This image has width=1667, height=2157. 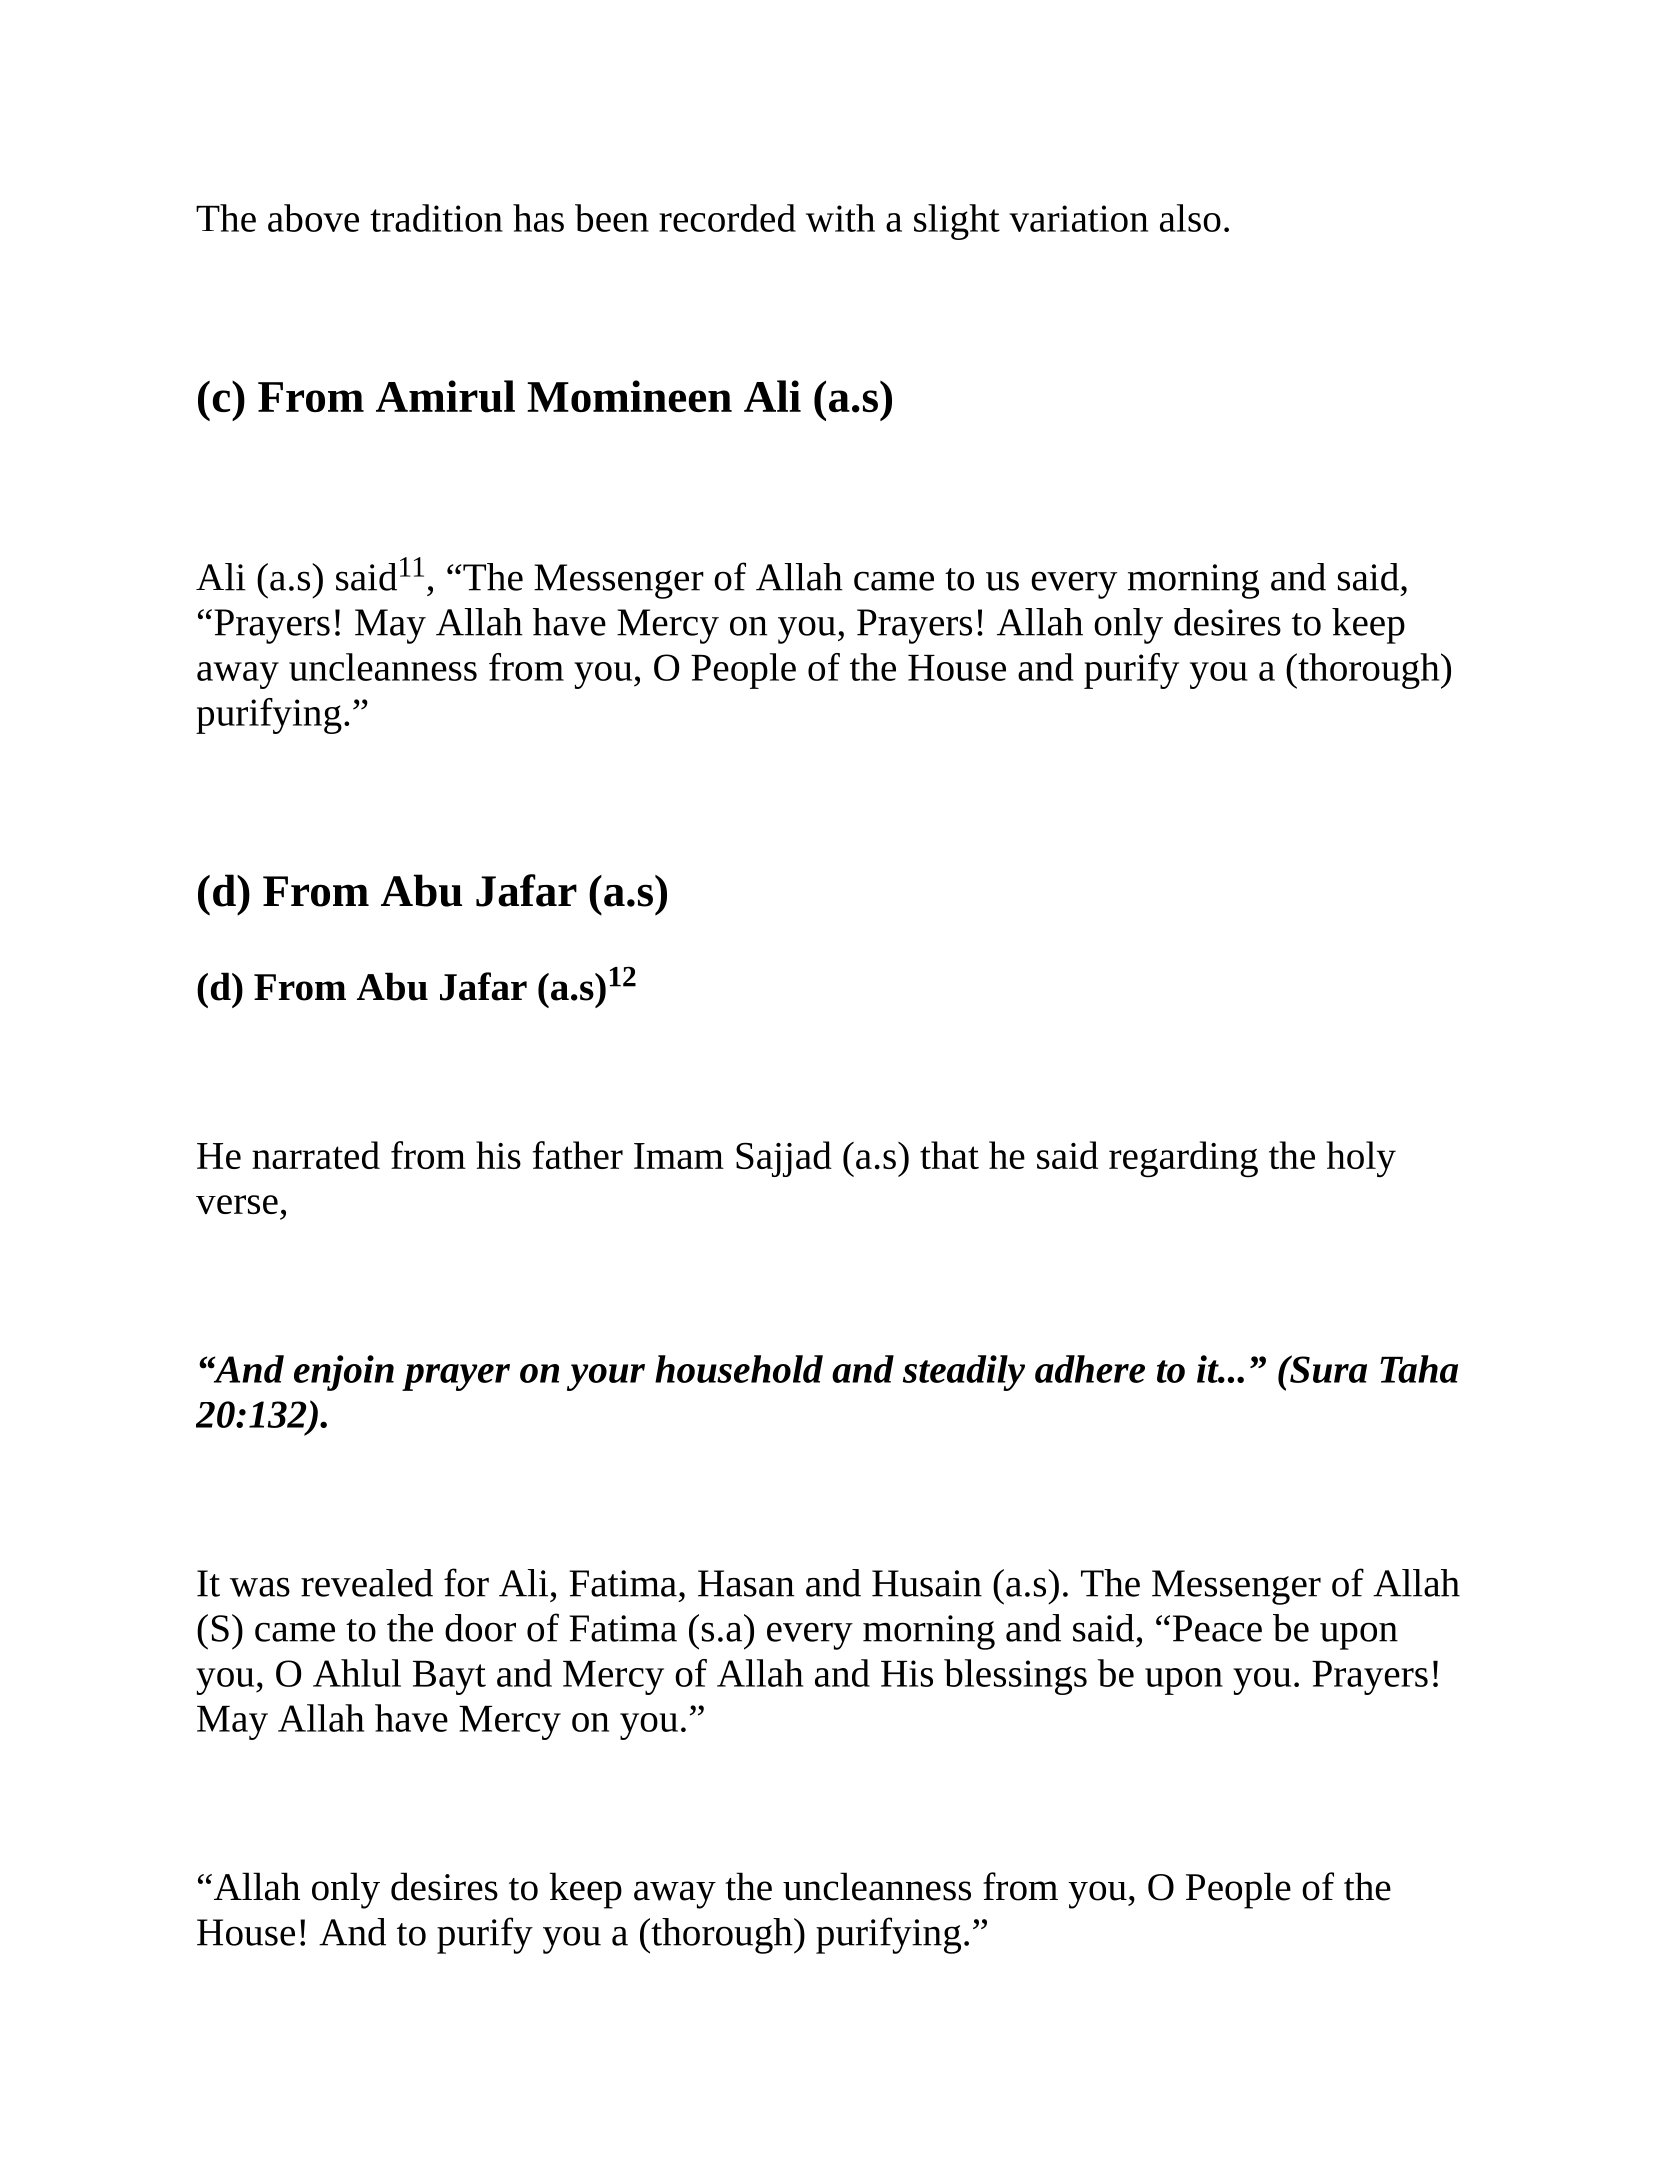 I want to click on also, so click(x=1190, y=218).
